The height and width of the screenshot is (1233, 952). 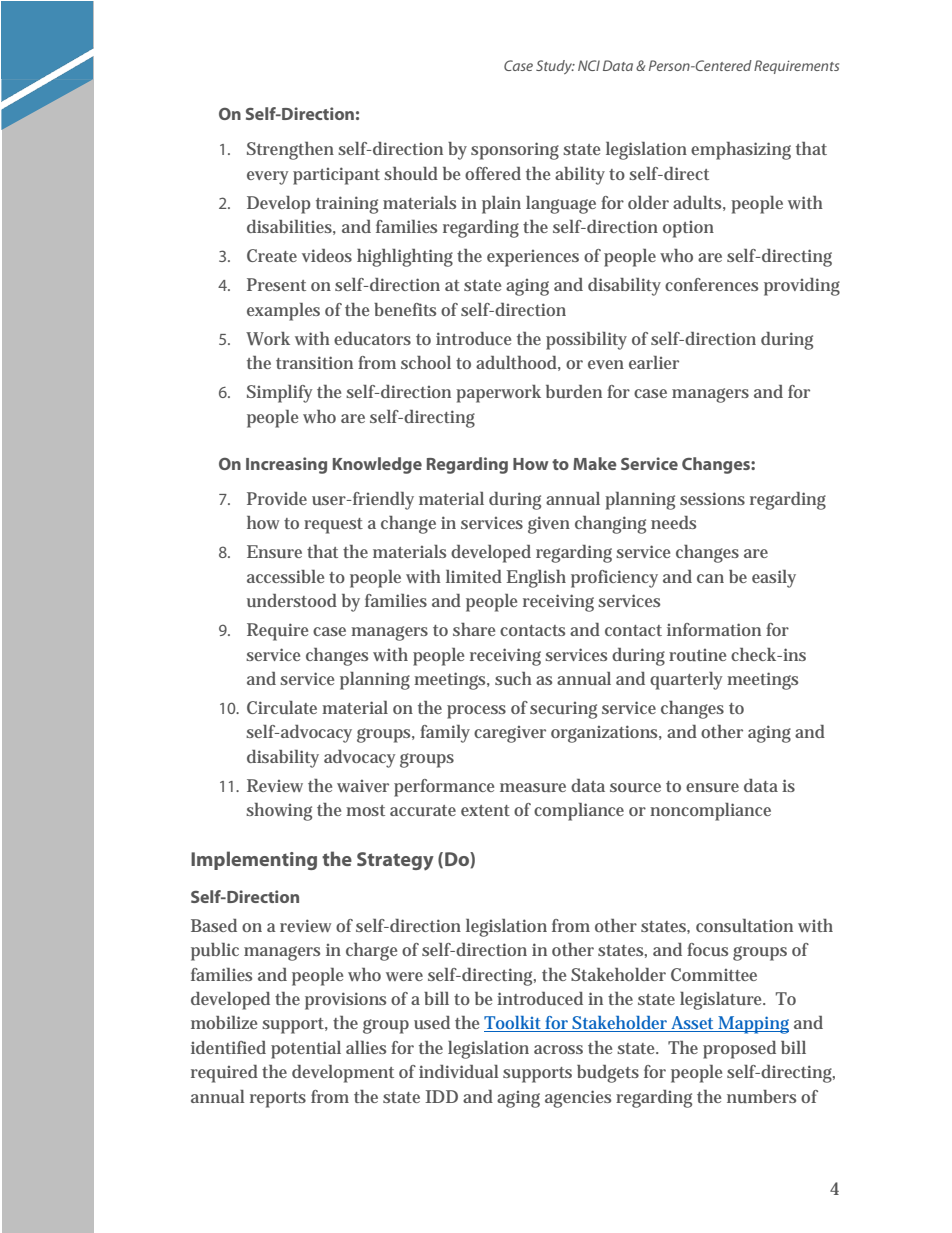 What do you see at coordinates (574, 391) in the screenshot?
I see `burden` at bounding box center [574, 391].
